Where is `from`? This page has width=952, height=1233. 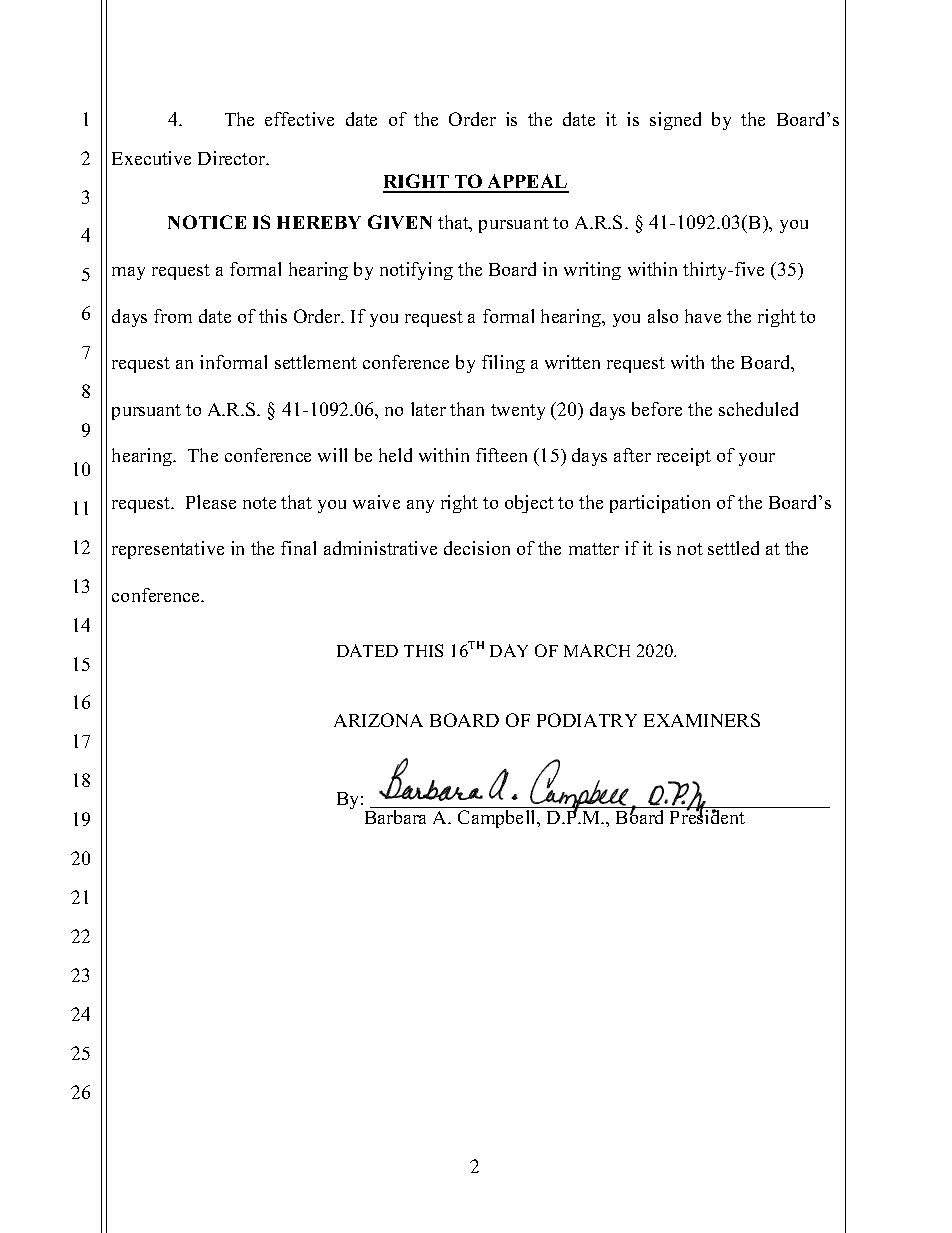 from is located at coordinates (173, 316).
